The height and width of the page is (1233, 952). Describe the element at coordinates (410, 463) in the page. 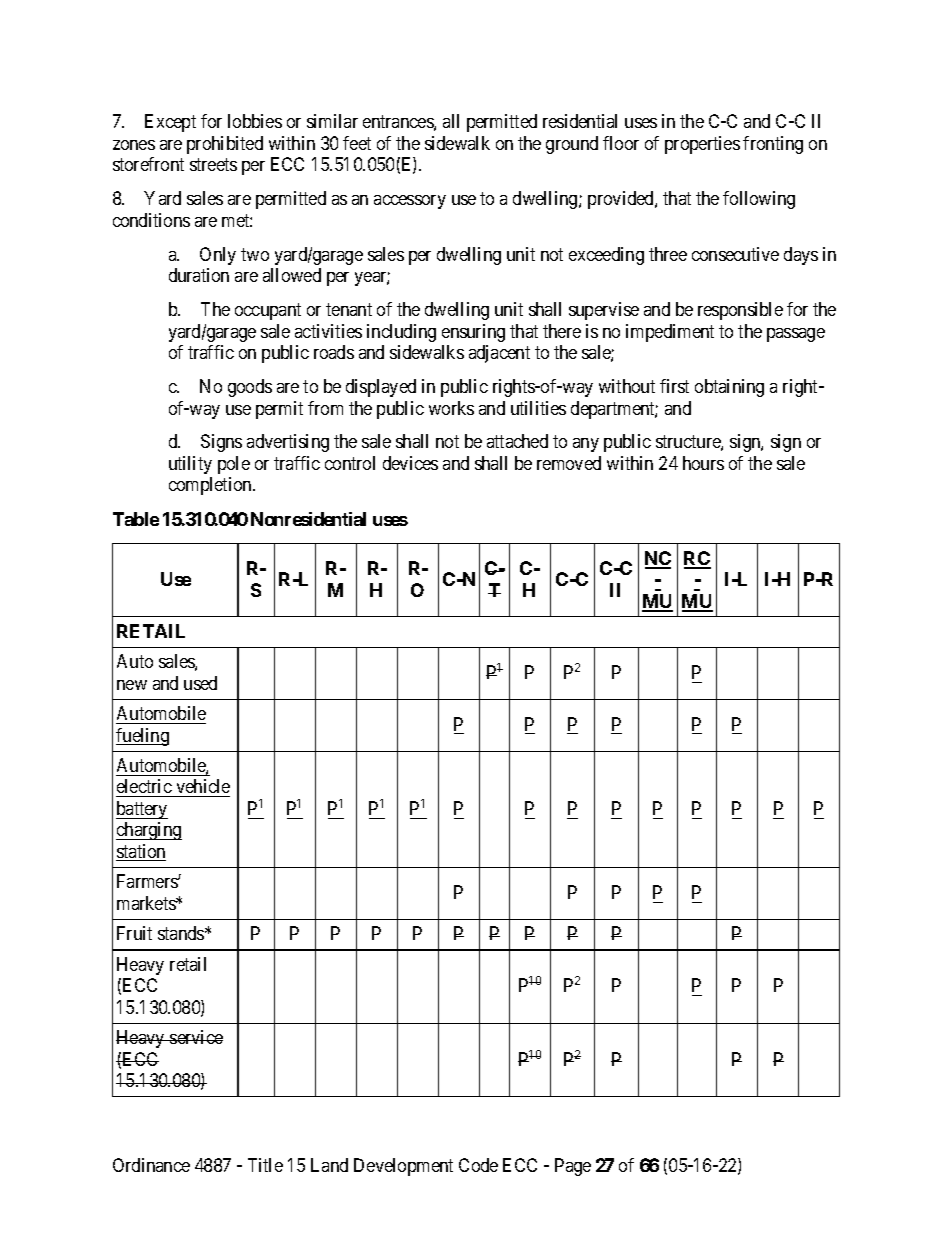

I see `devices` at that location.
